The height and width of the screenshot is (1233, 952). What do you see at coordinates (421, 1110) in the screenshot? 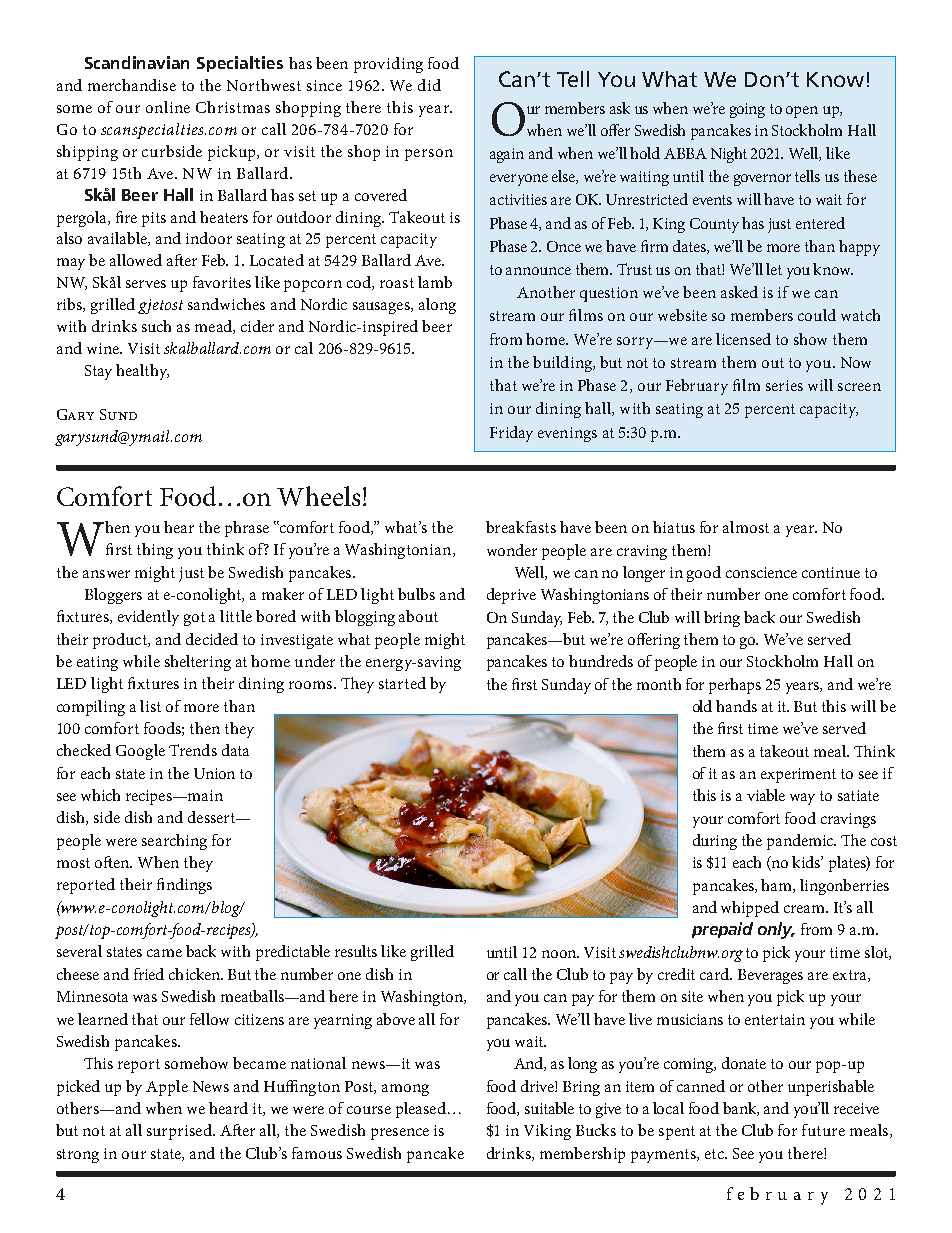
I see `pleased` at bounding box center [421, 1110].
